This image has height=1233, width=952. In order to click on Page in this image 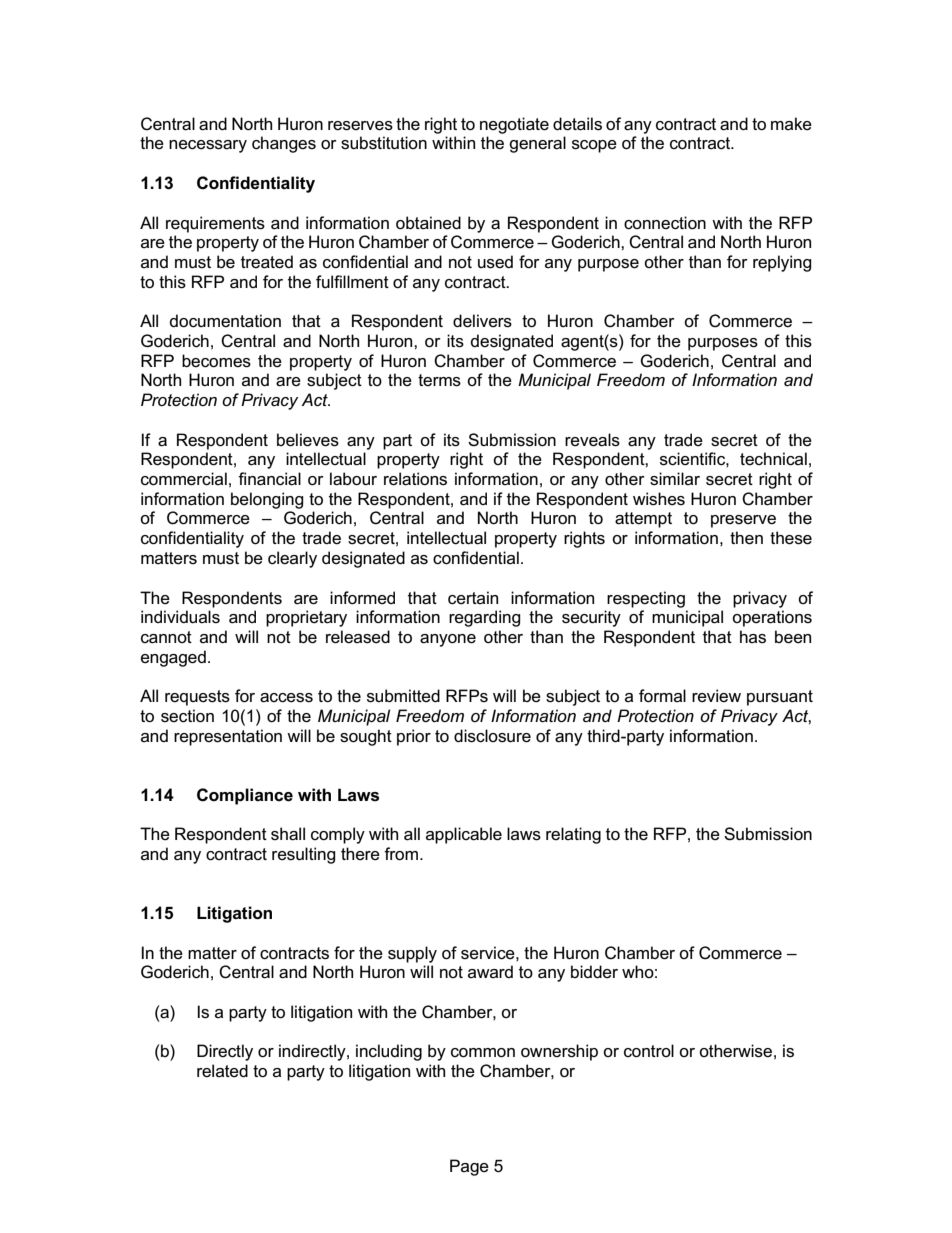, I will do `click(469, 1167)`.
